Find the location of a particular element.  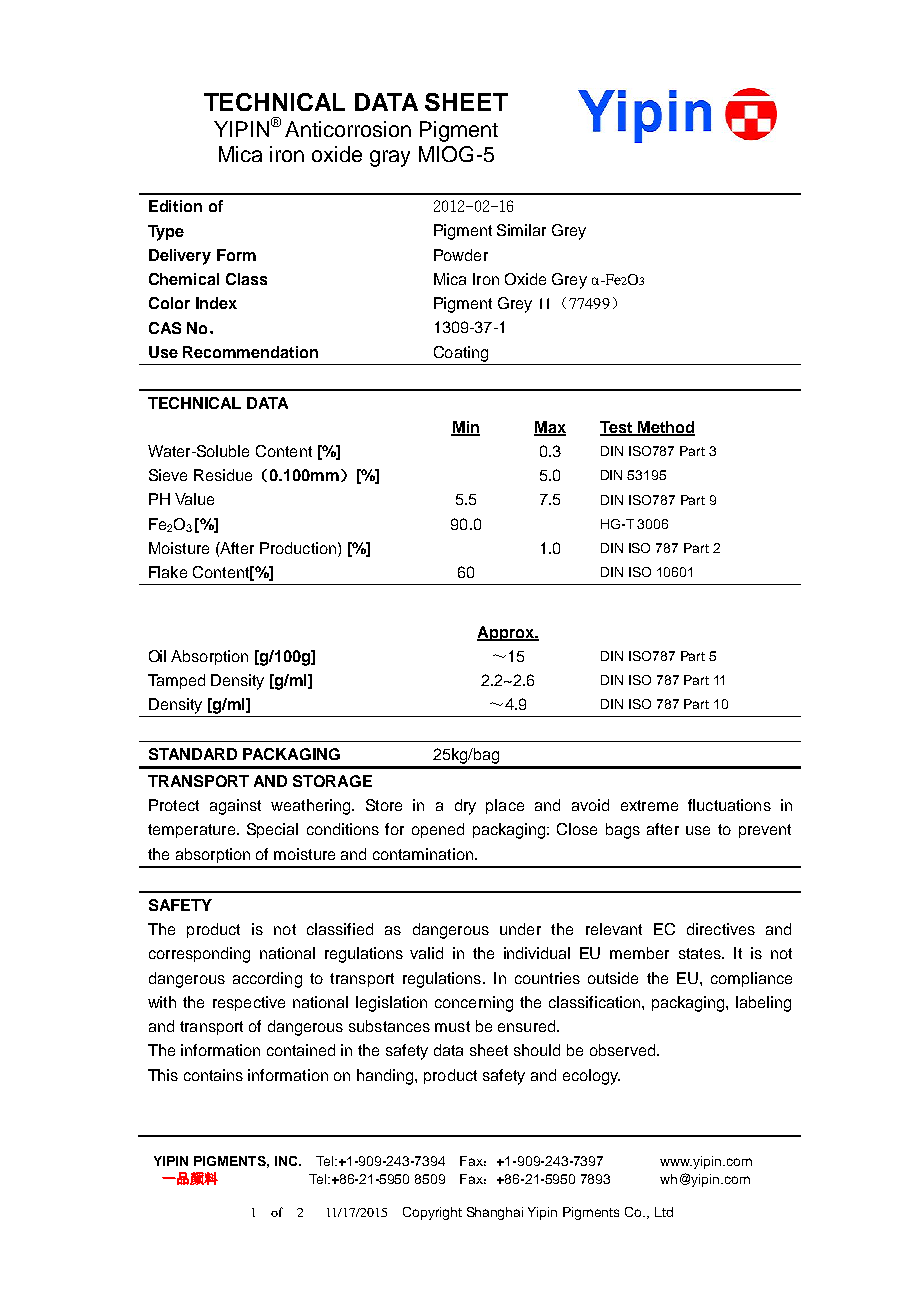

INC is located at coordinates (287, 1161).
